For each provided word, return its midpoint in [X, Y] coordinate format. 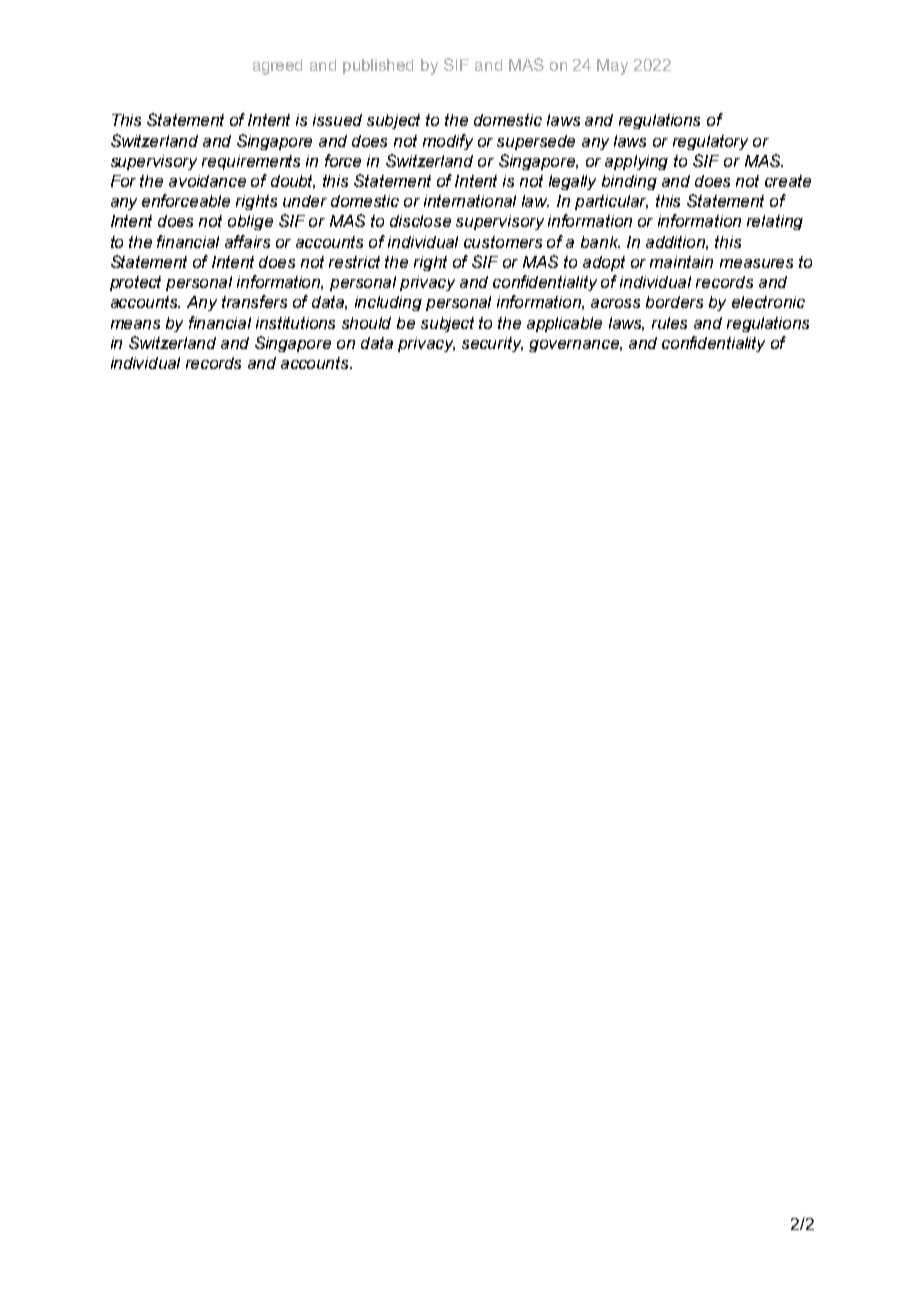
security [492, 344]
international [470, 201]
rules [669, 323]
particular [611, 202]
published [378, 66]
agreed [277, 67]
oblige [250, 222]
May [612, 67]
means [135, 324]
